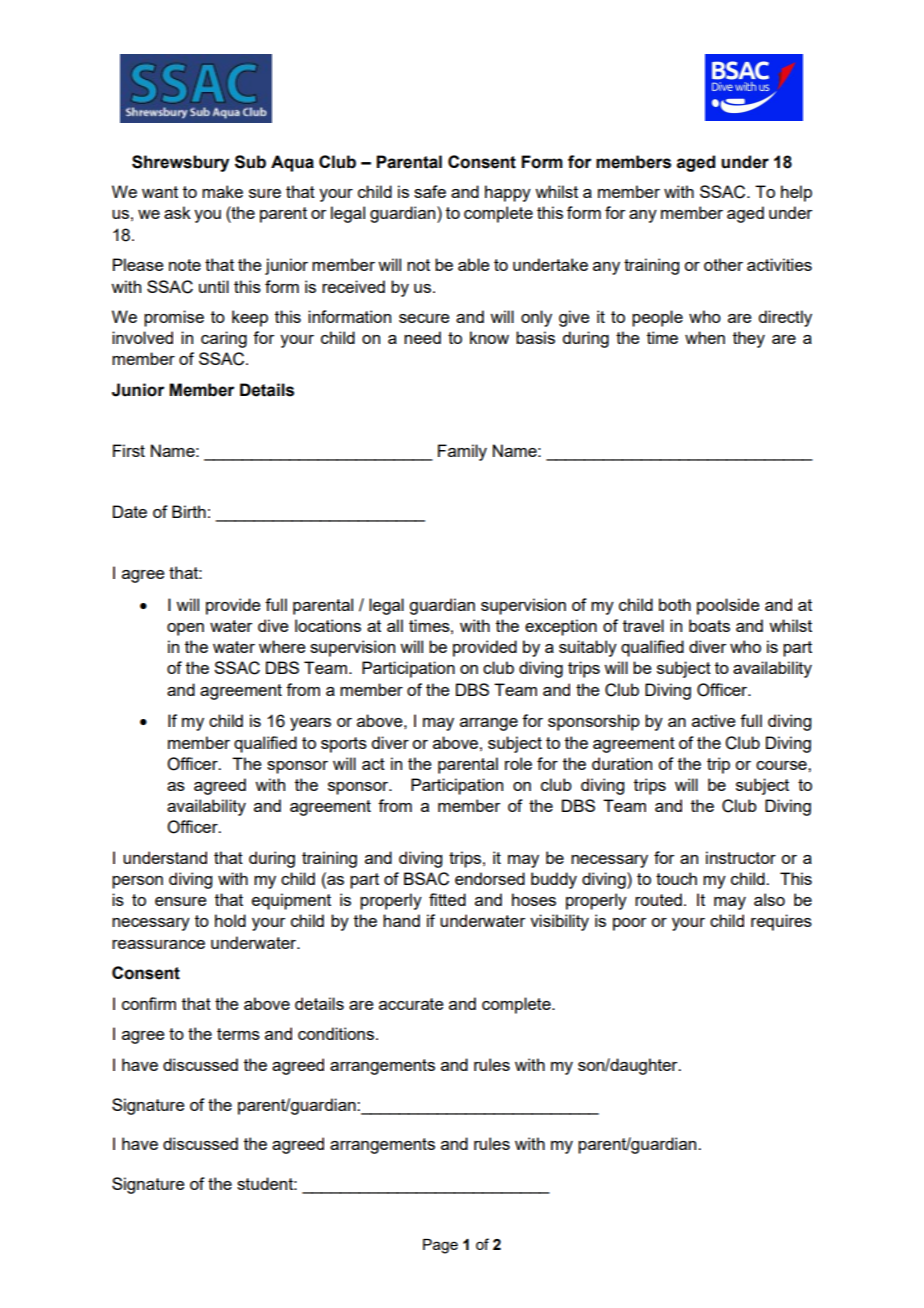  What do you see at coordinates (796, 193) in the screenshot?
I see `help` at bounding box center [796, 193].
